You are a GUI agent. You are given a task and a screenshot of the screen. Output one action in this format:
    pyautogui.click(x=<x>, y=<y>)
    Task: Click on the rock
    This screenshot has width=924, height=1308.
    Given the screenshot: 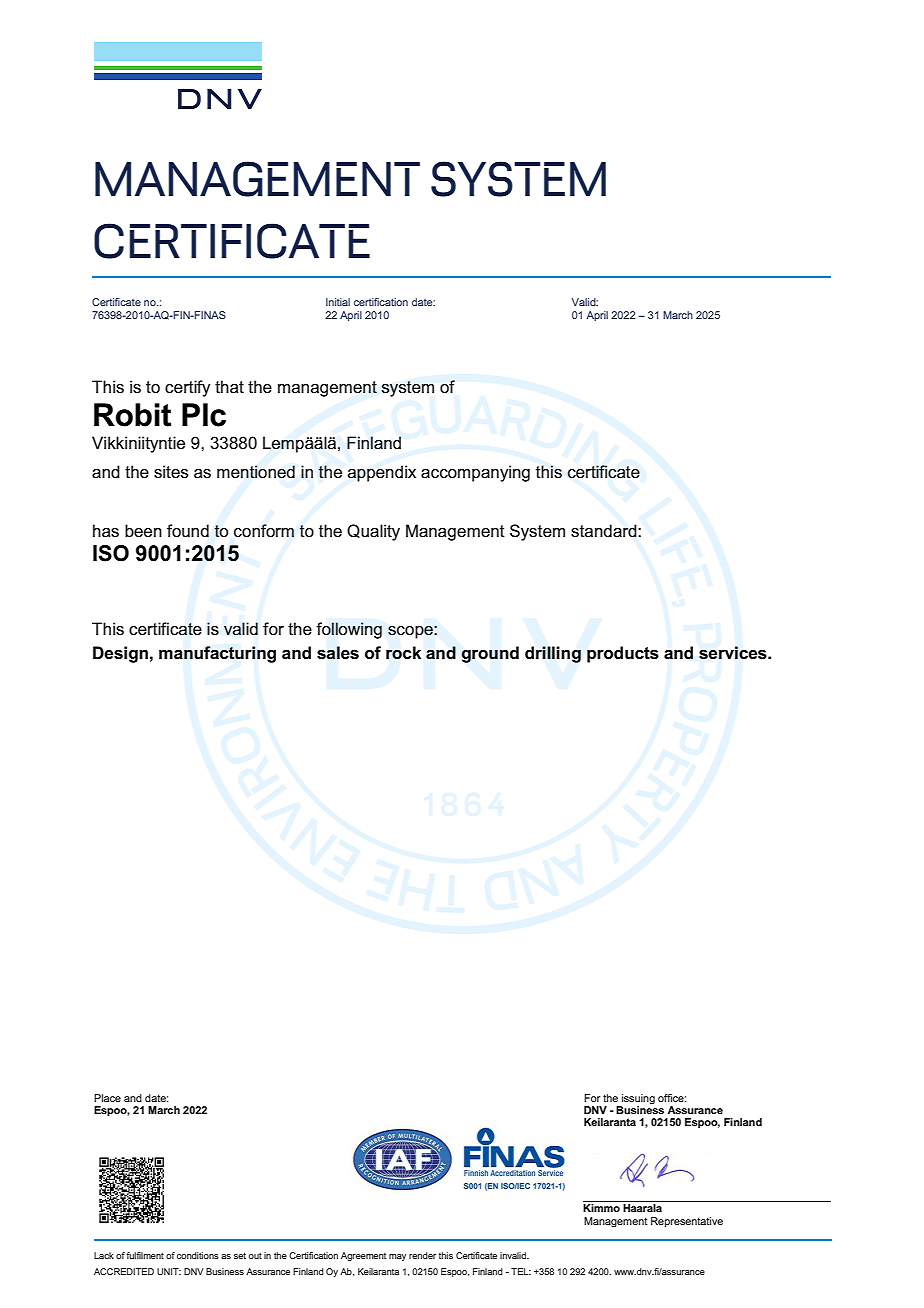 What is the action you would take?
    pyautogui.click(x=403, y=653)
